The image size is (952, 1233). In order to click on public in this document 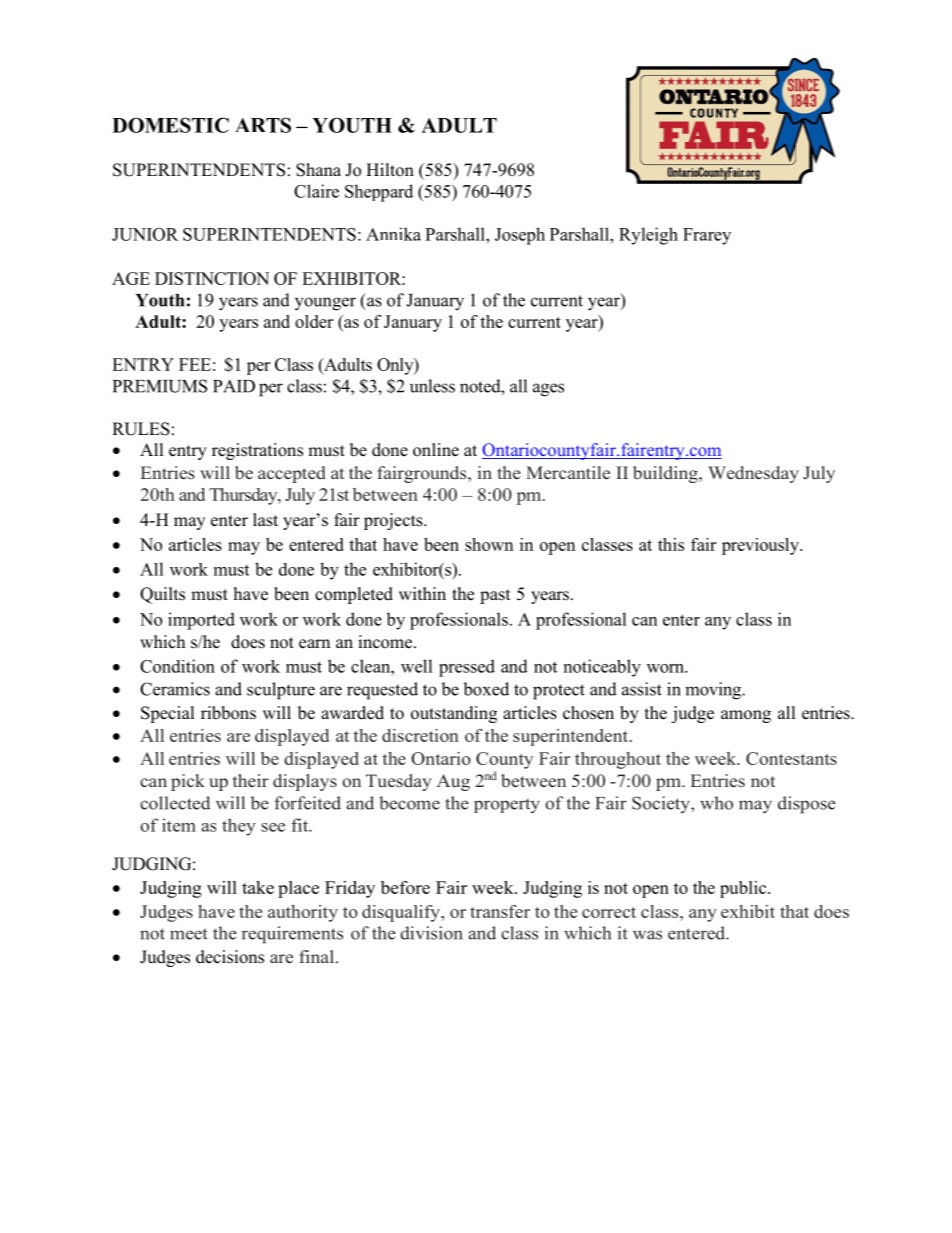, I will do `click(744, 889)`.
